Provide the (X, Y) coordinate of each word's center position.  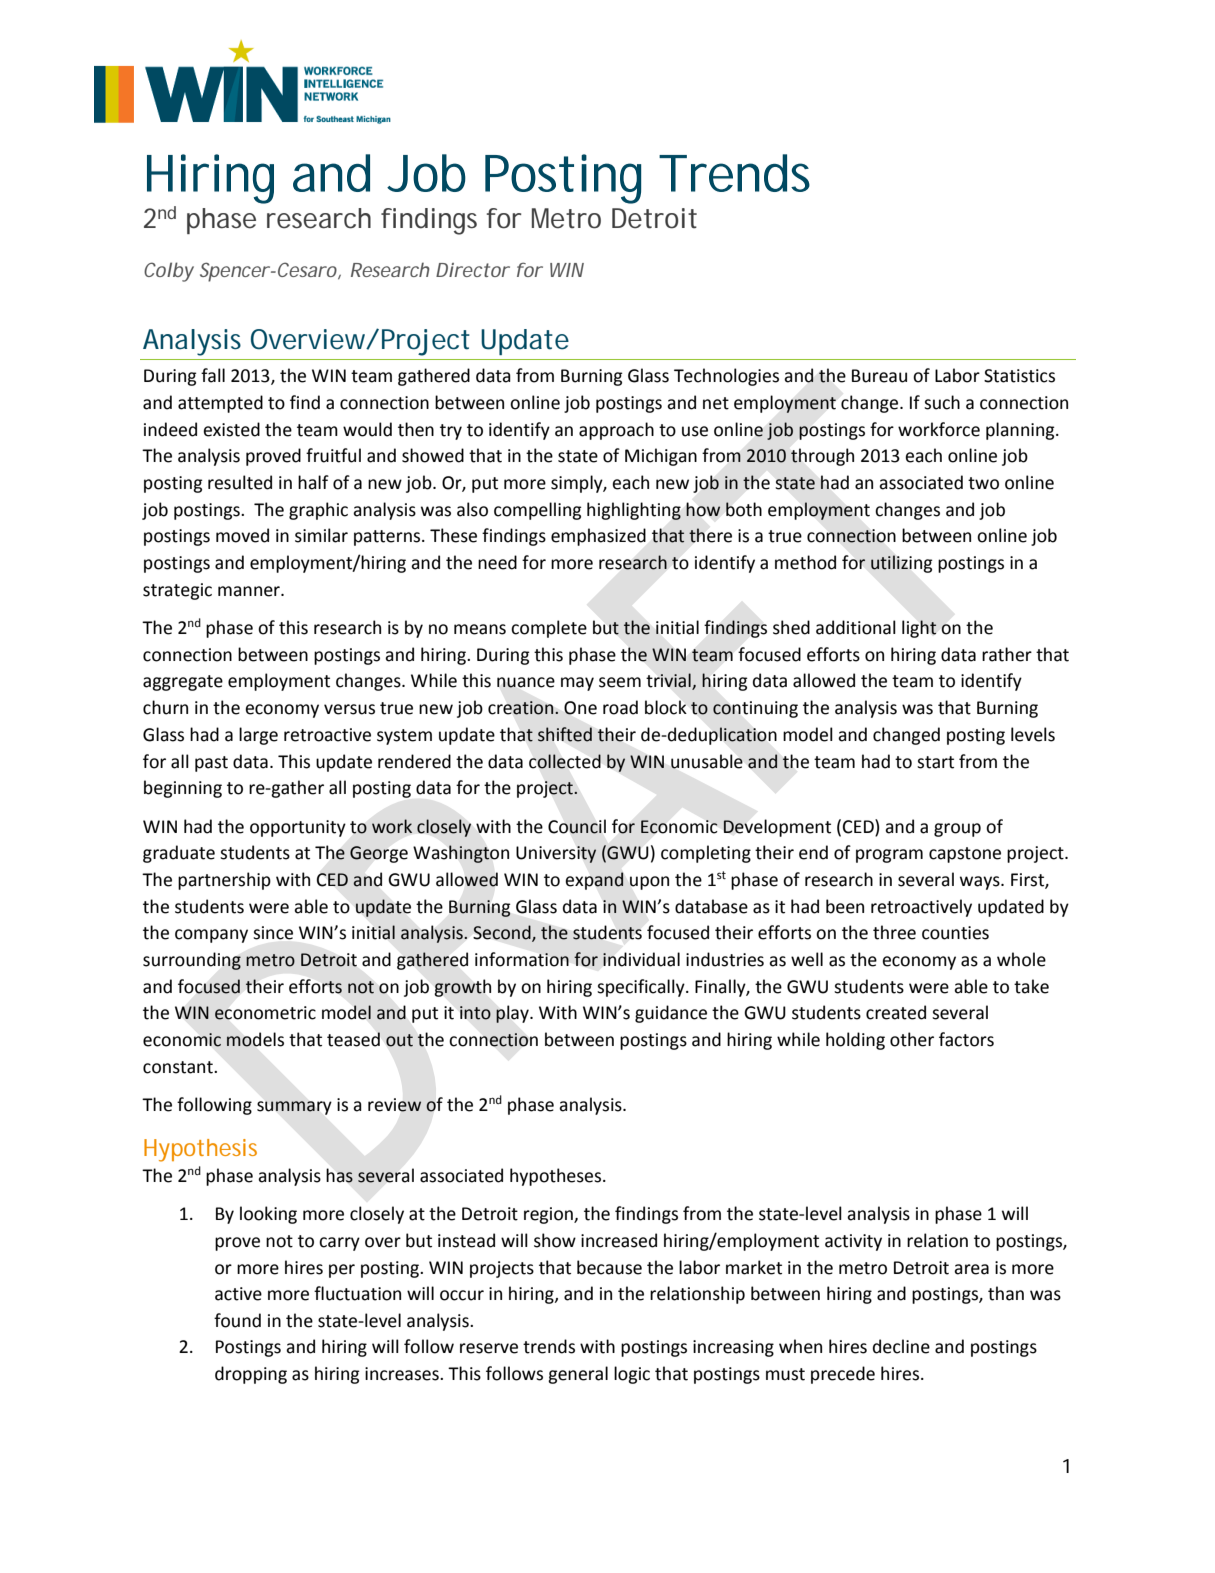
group (957, 830)
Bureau (879, 376)
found (237, 1320)
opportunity (298, 828)
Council (577, 827)
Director (473, 270)
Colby (169, 272)
